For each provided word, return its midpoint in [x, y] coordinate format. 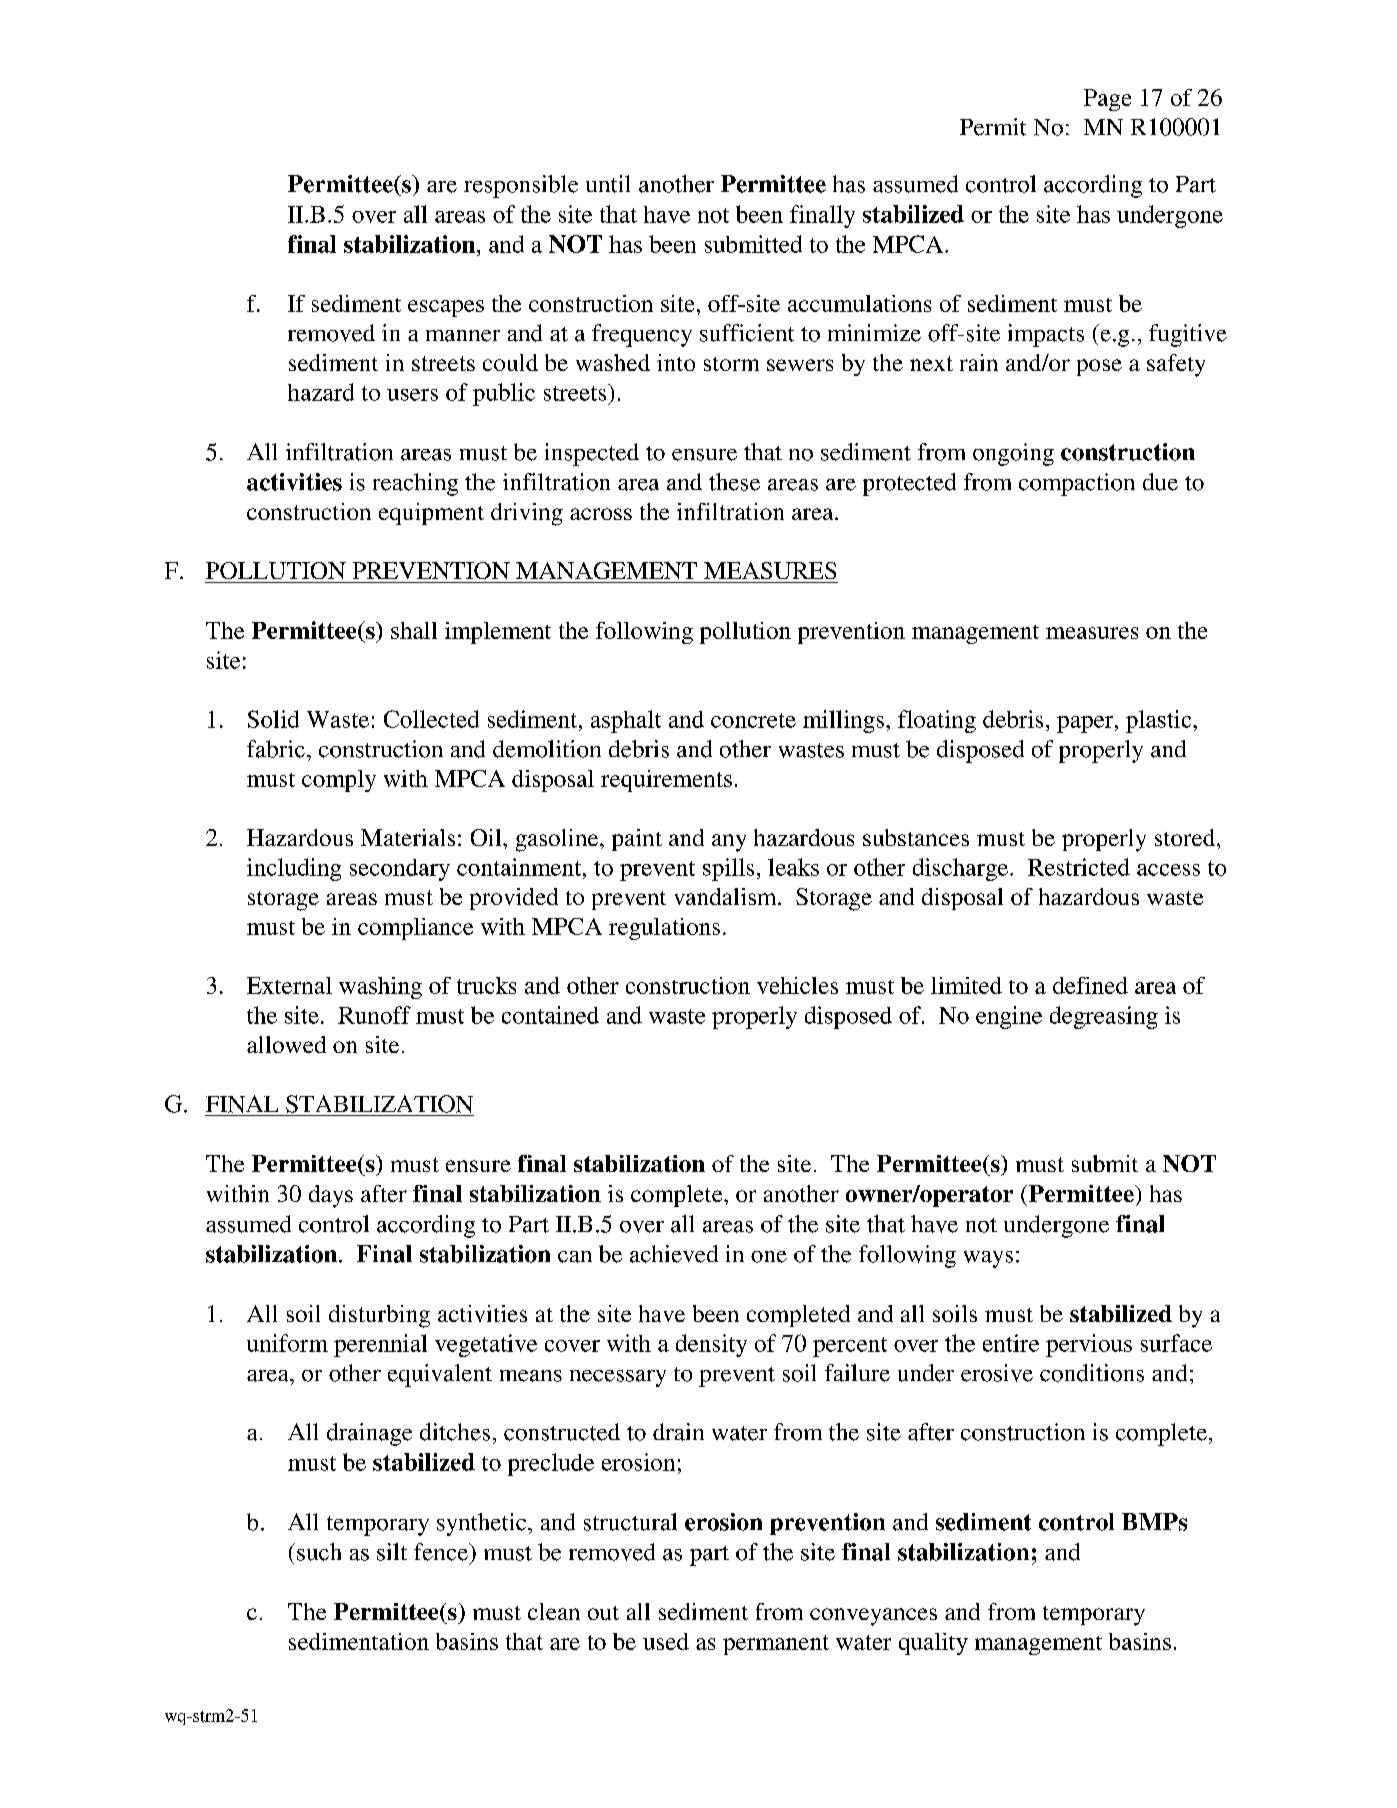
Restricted [1079, 867]
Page [1107, 100]
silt [392, 1552]
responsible [521, 186]
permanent [776, 1645]
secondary [400, 870]
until [608, 184]
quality [933, 1644]
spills [728, 869]
